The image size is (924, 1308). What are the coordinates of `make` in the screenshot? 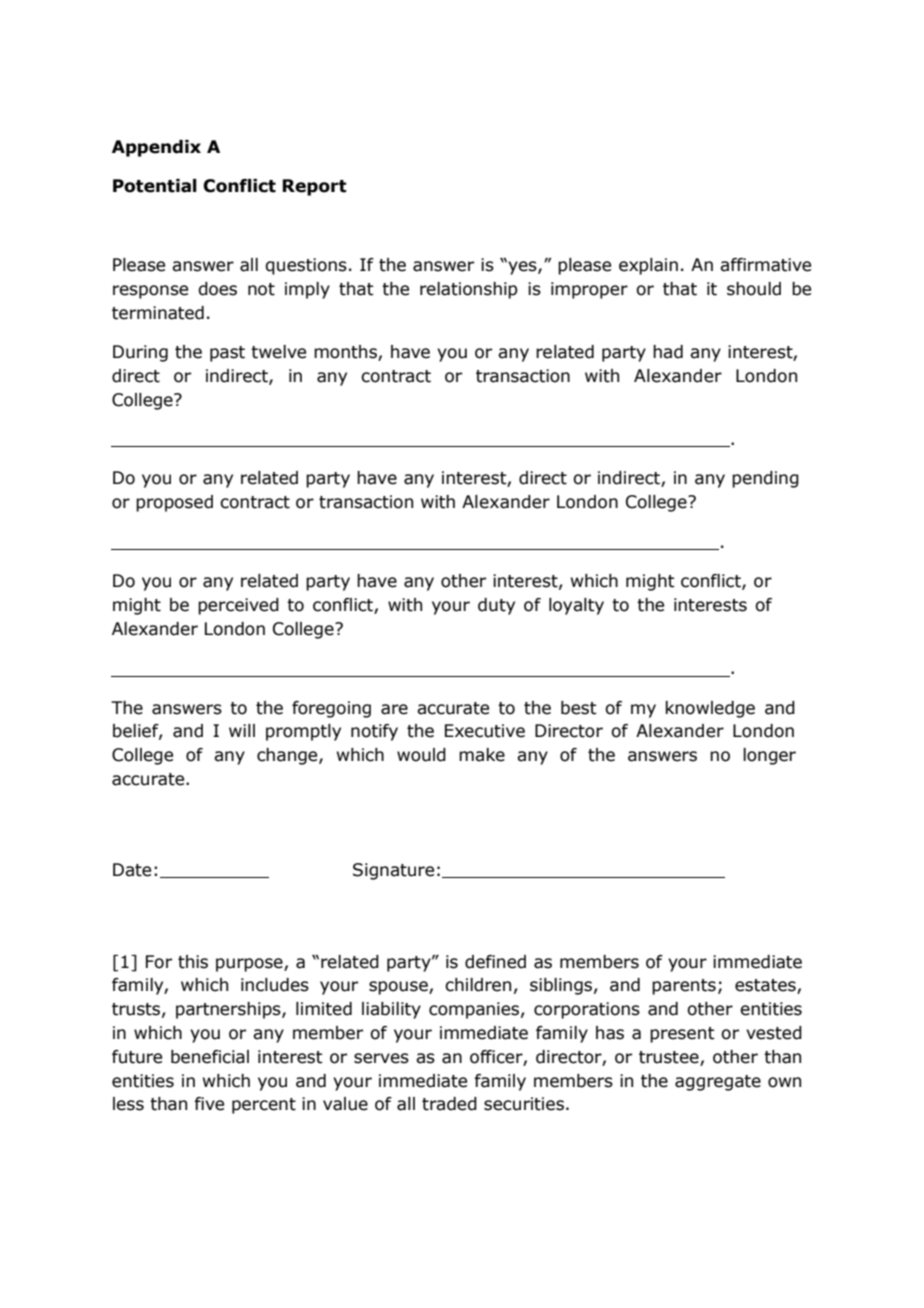 It's located at (482, 755).
